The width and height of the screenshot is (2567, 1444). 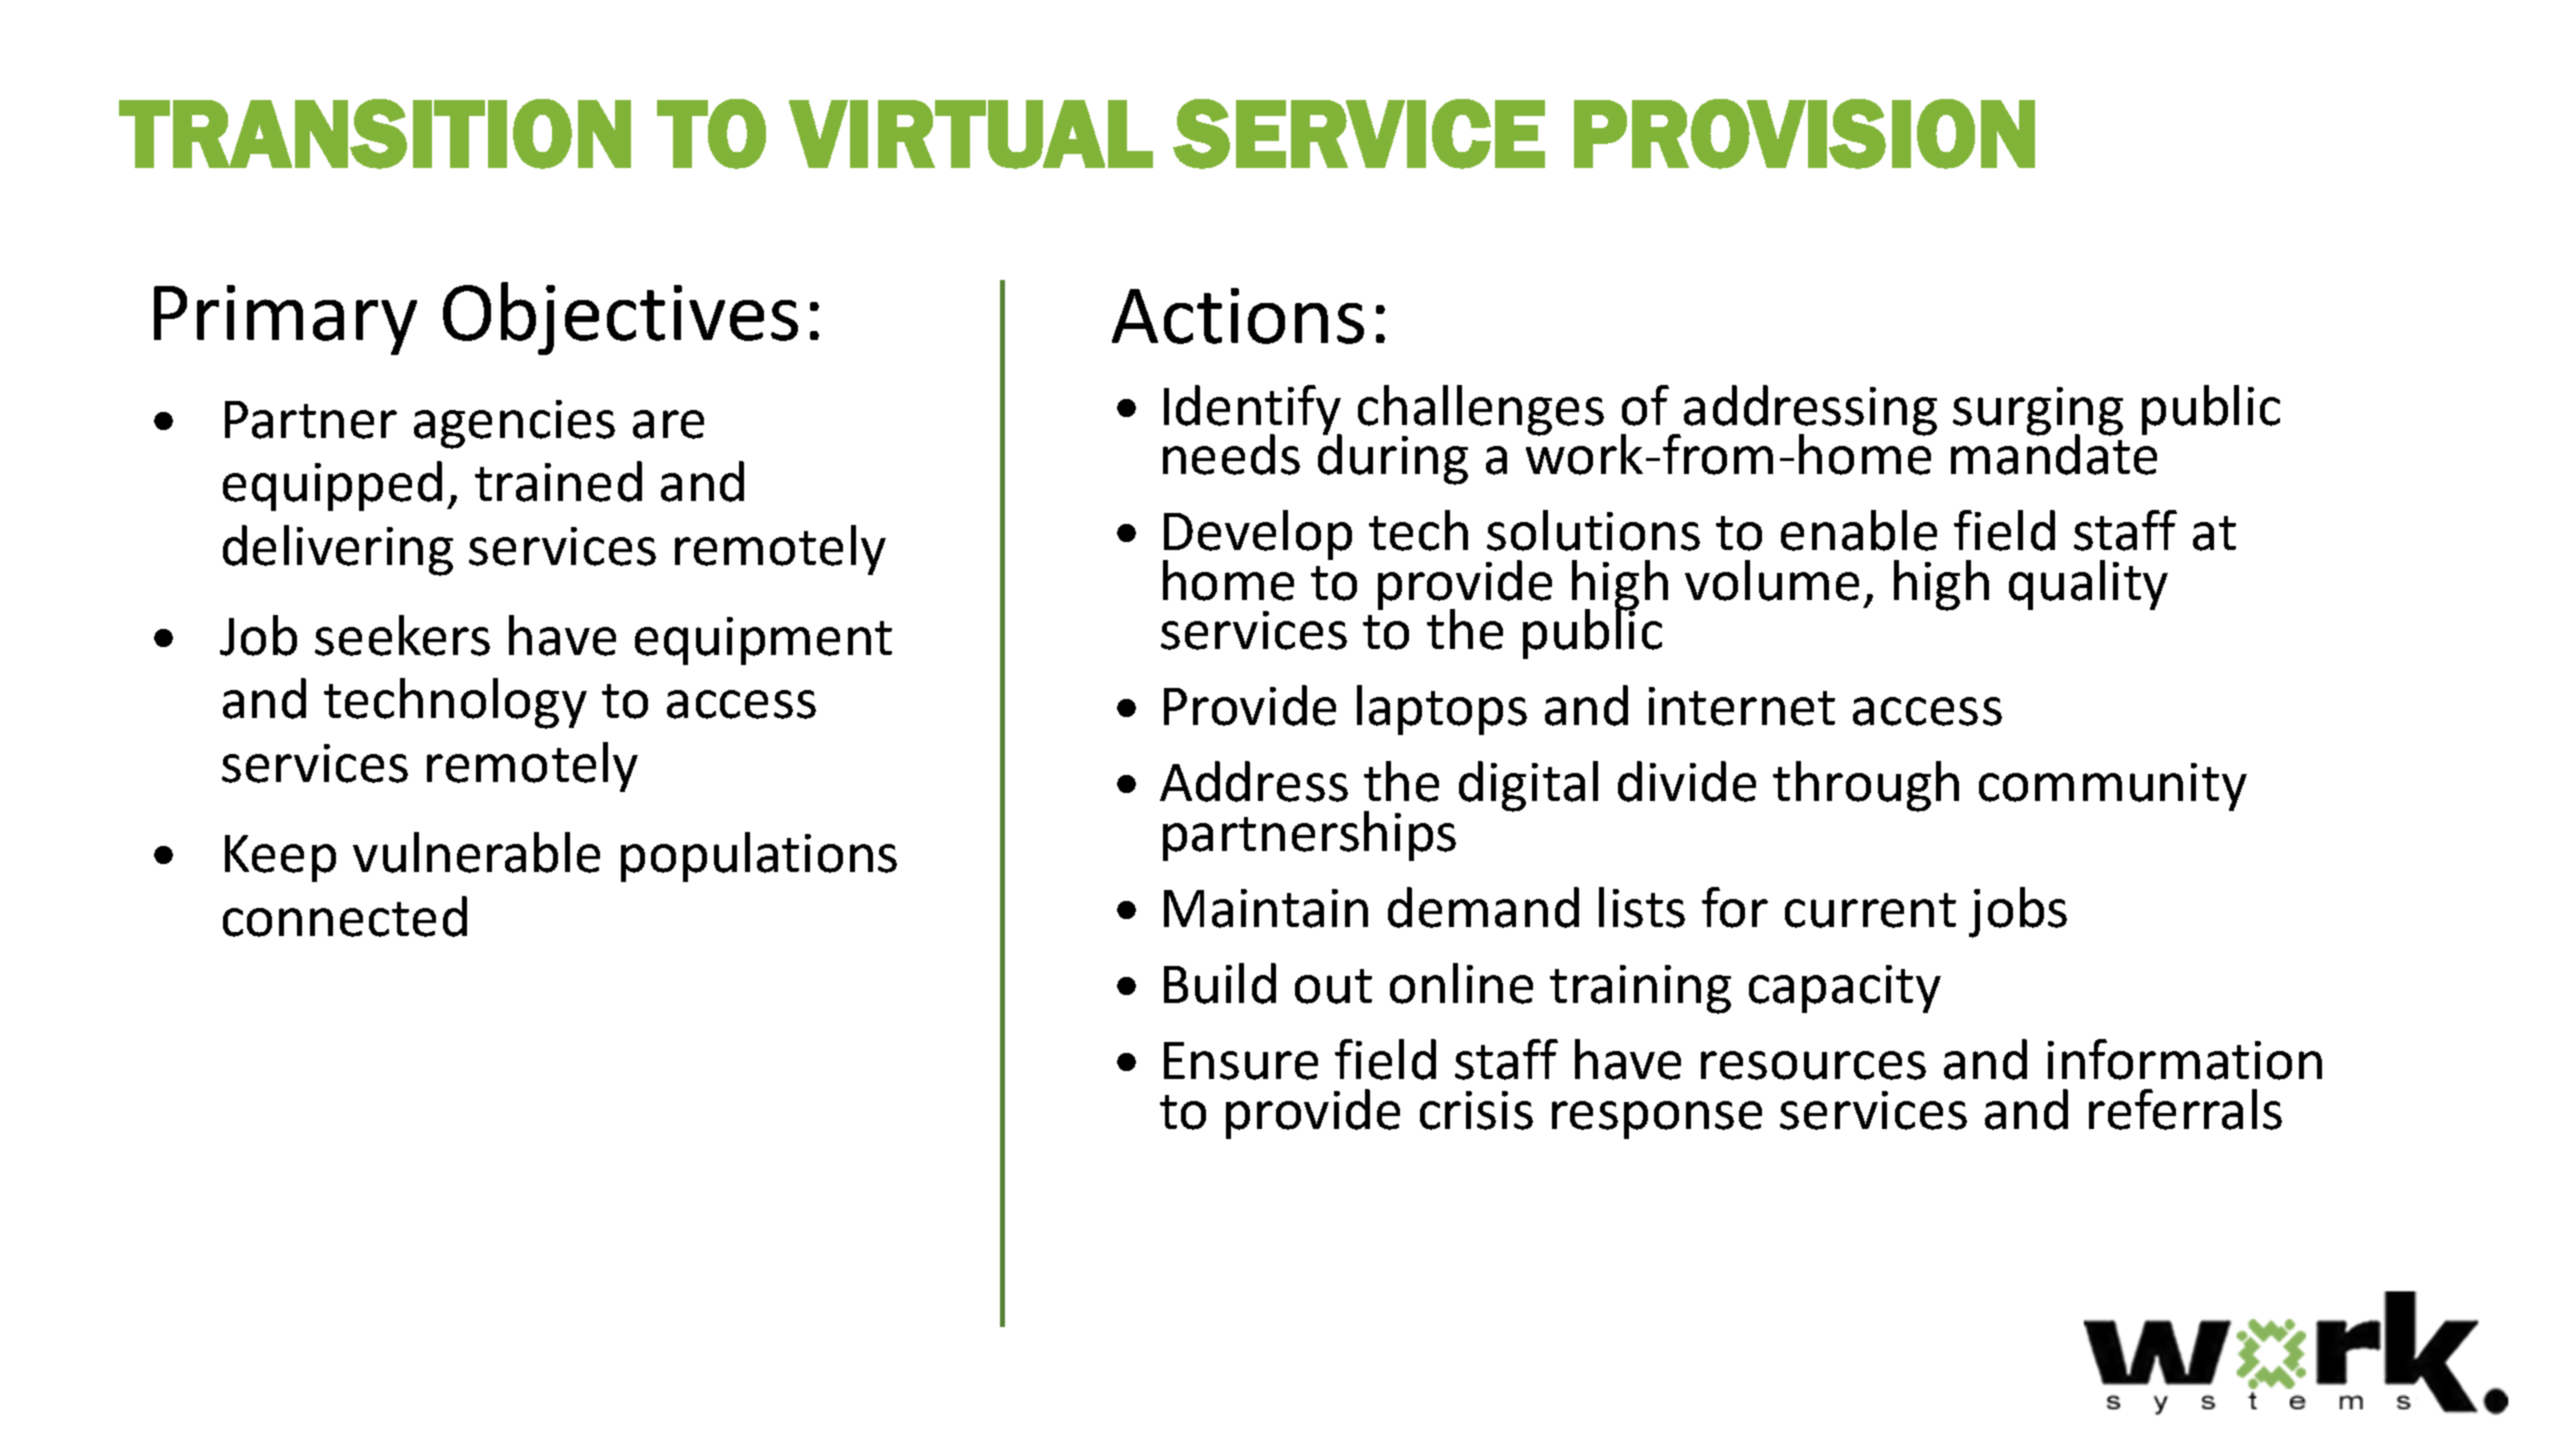 What do you see at coordinates (1257, 537) in the screenshot?
I see `Develop` at bounding box center [1257, 537].
